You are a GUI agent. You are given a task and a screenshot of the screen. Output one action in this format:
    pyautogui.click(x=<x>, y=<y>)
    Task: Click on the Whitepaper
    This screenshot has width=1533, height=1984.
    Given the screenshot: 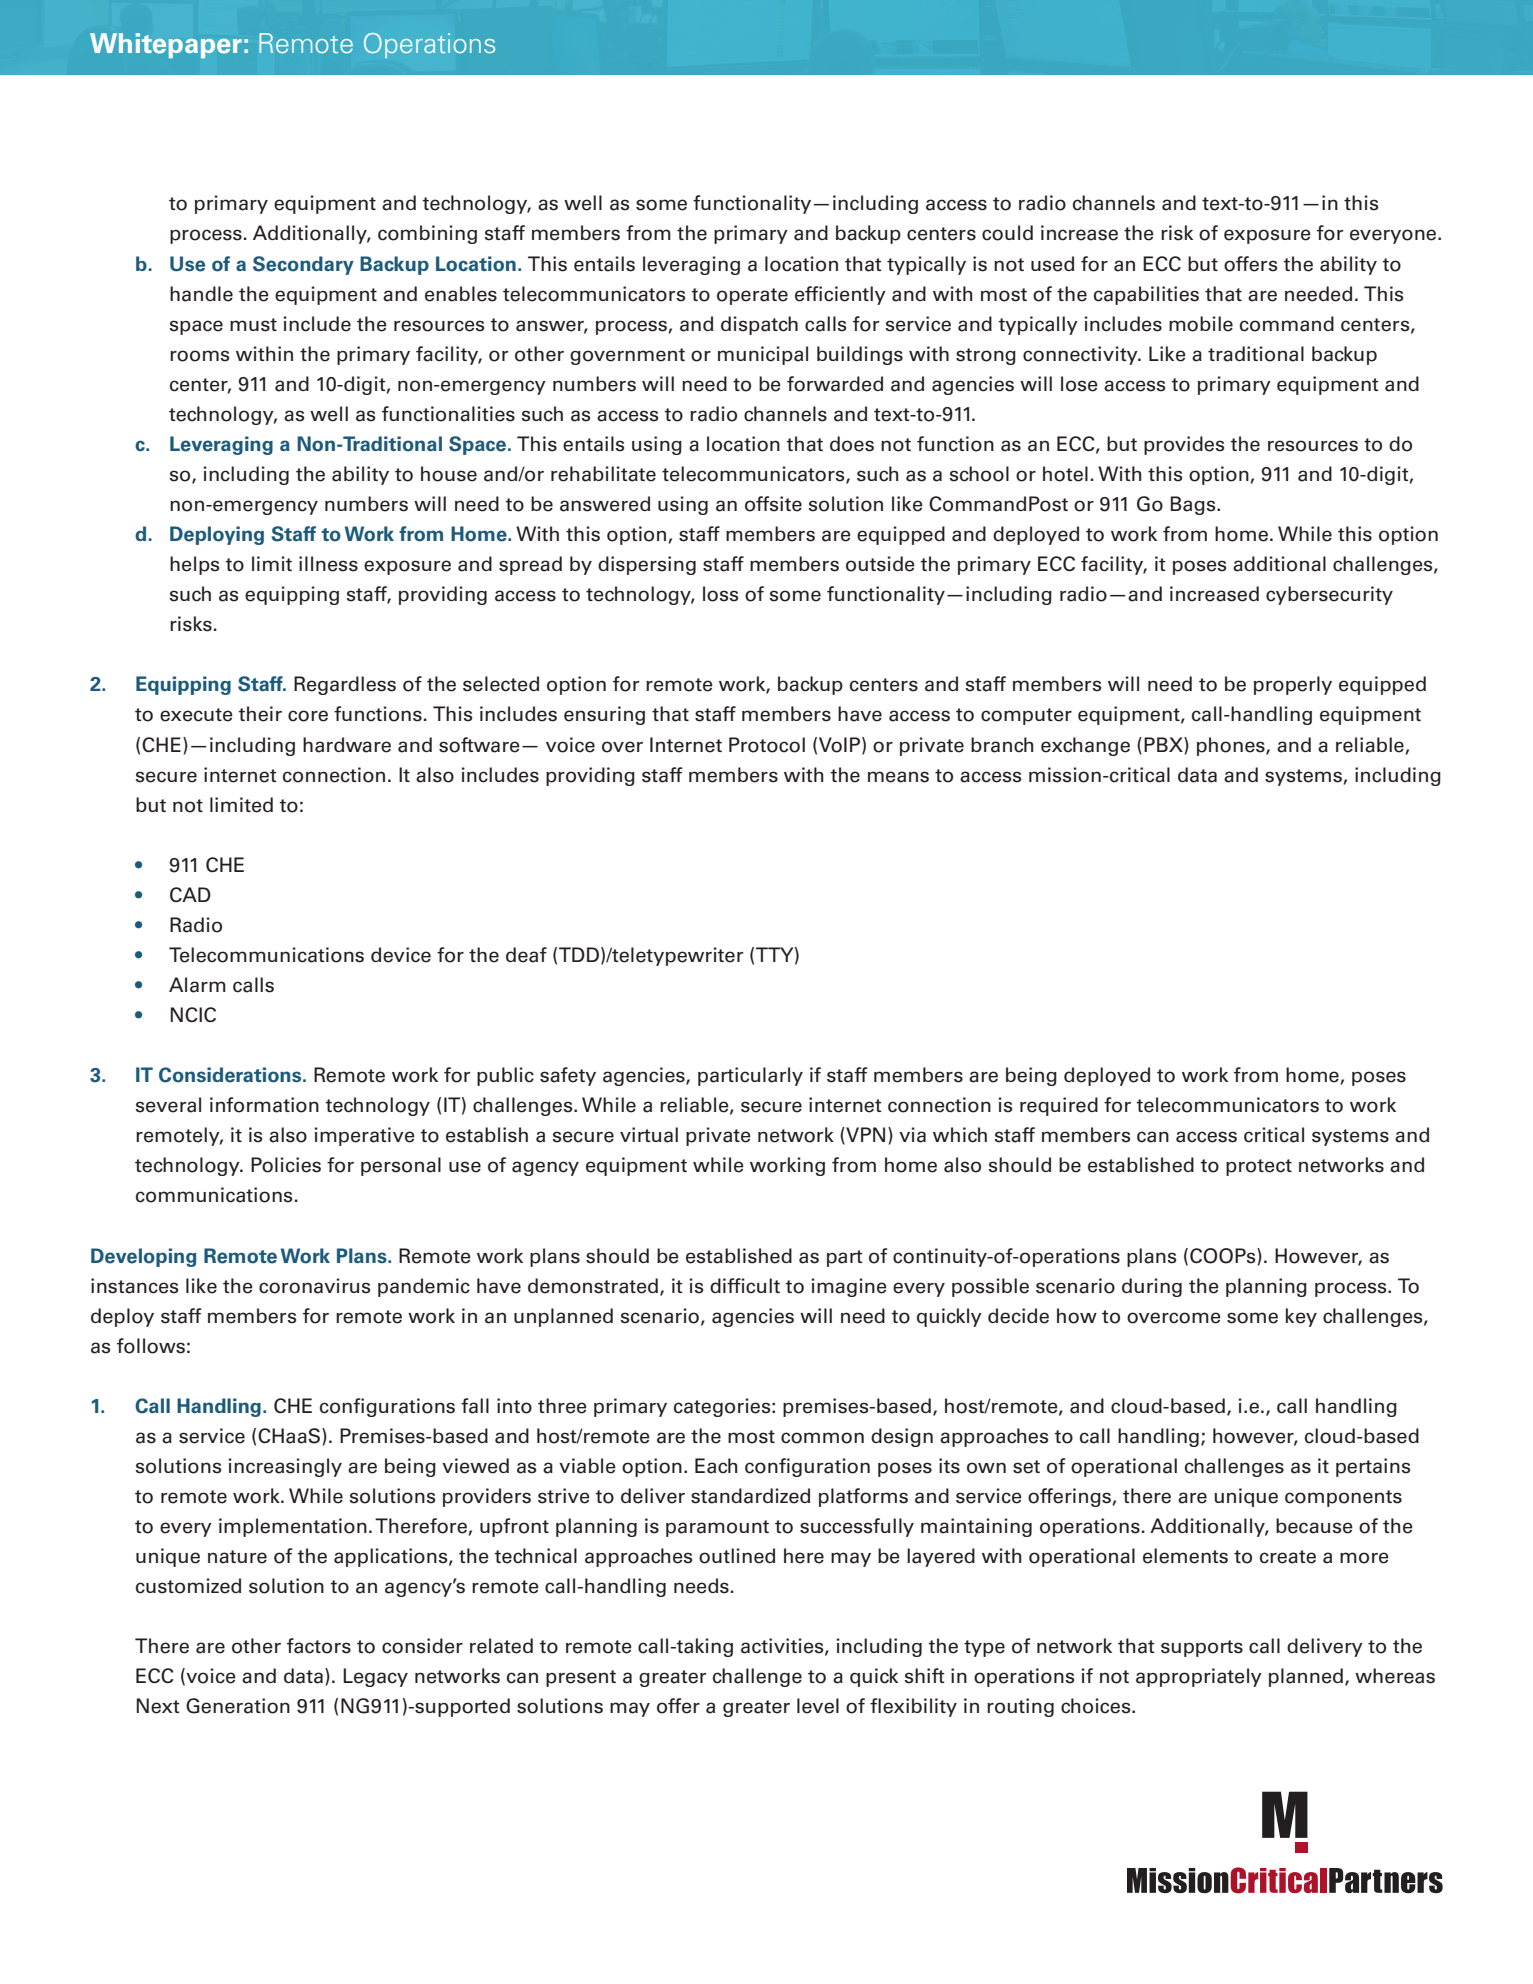 What is the action you would take?
    pyautogui.click(x=166, y=45)
